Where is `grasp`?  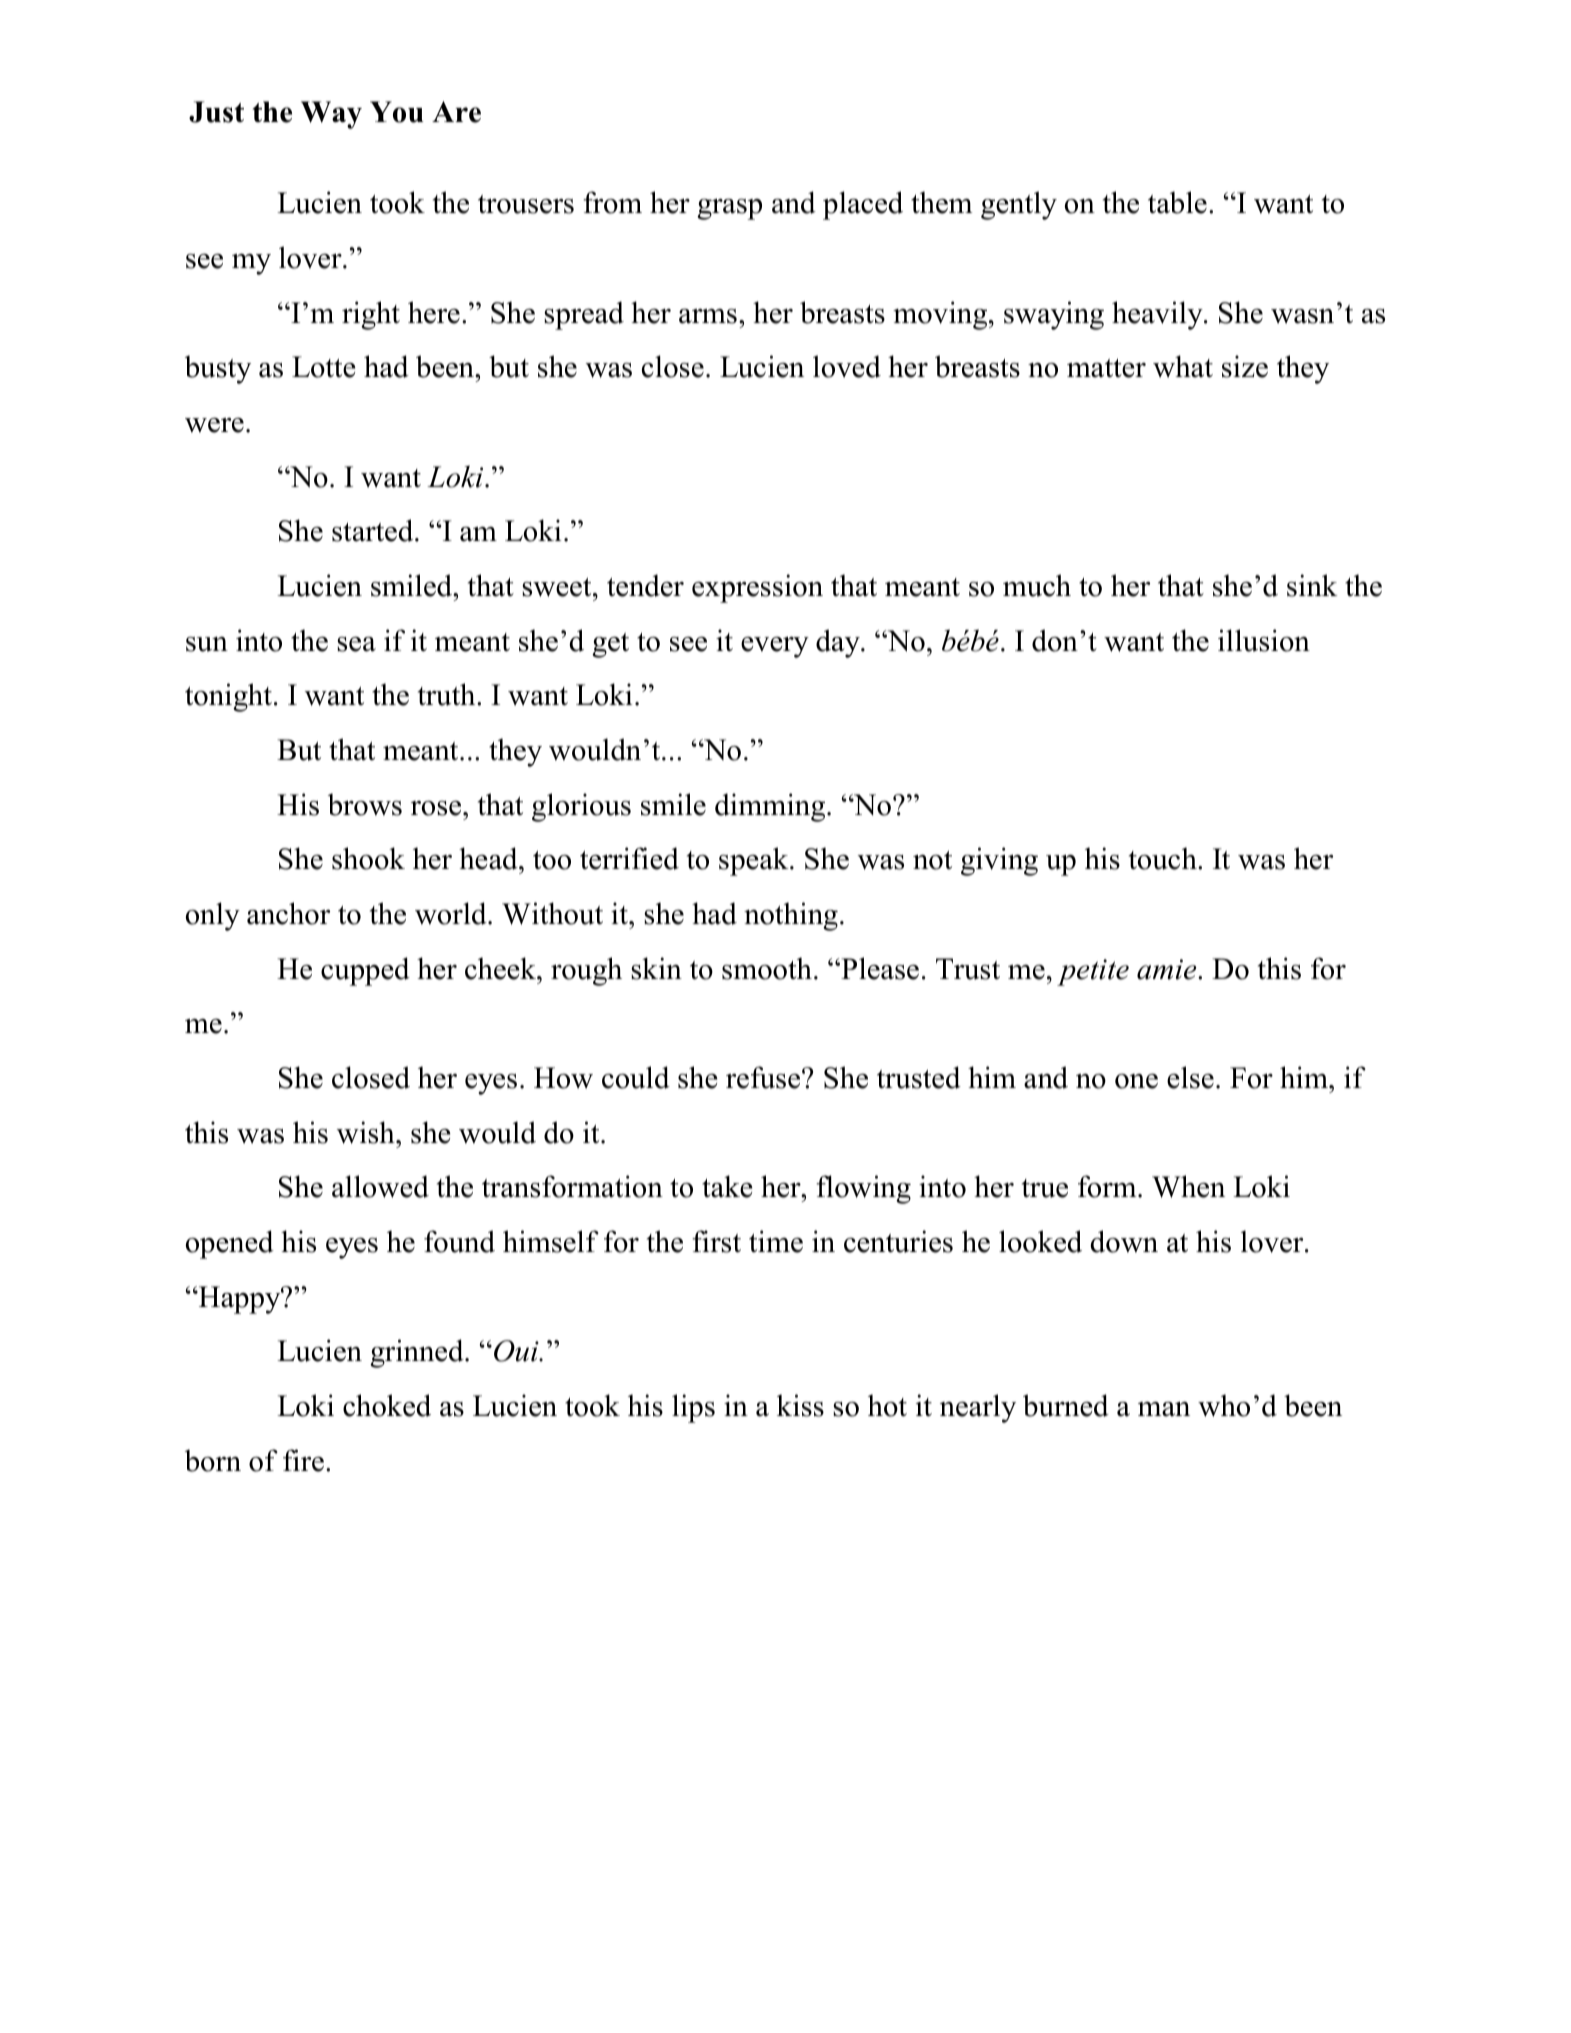
grasp is located at coordinates (729, 209).
